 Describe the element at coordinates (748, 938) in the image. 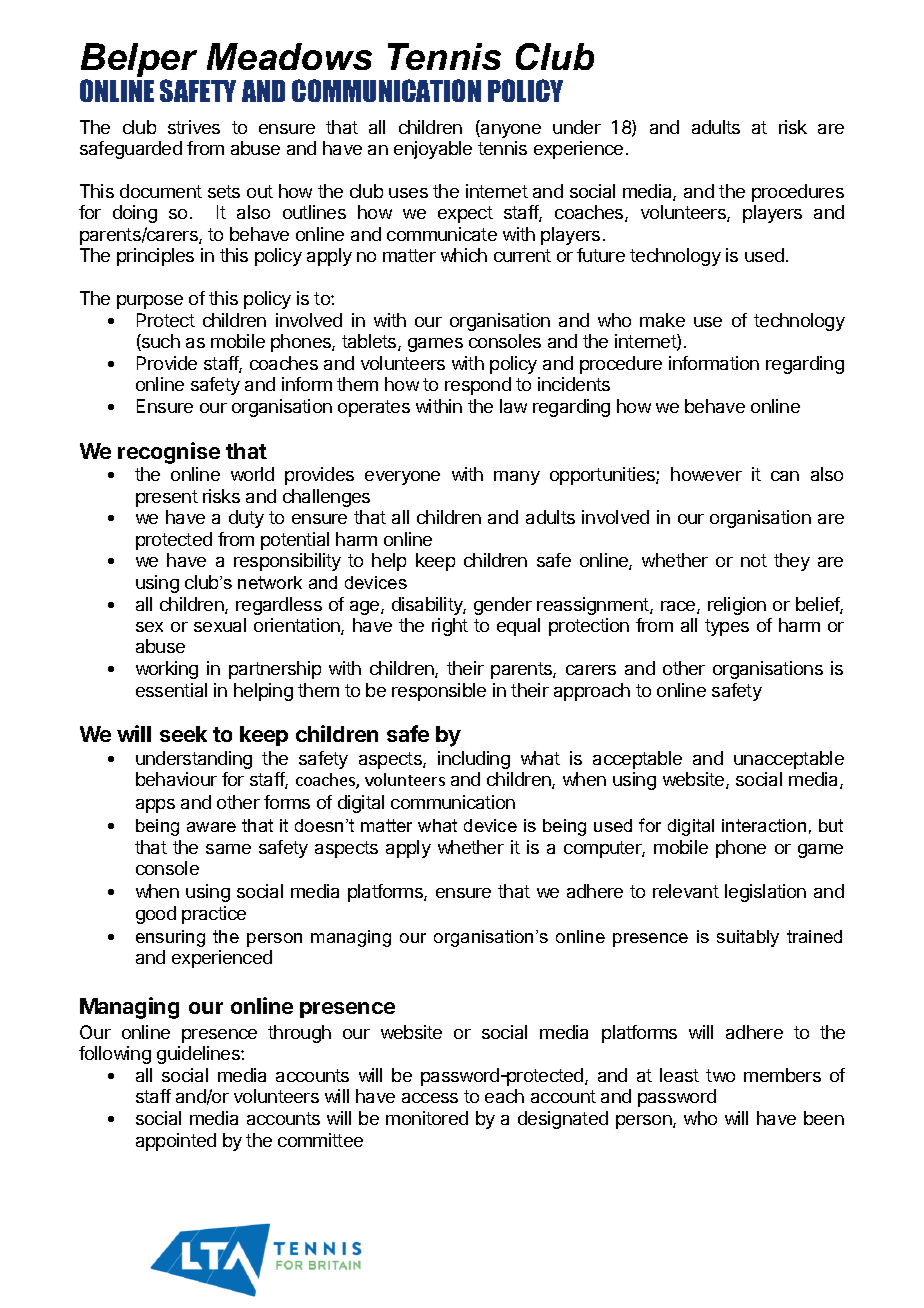

I see `suitably` at that location.
